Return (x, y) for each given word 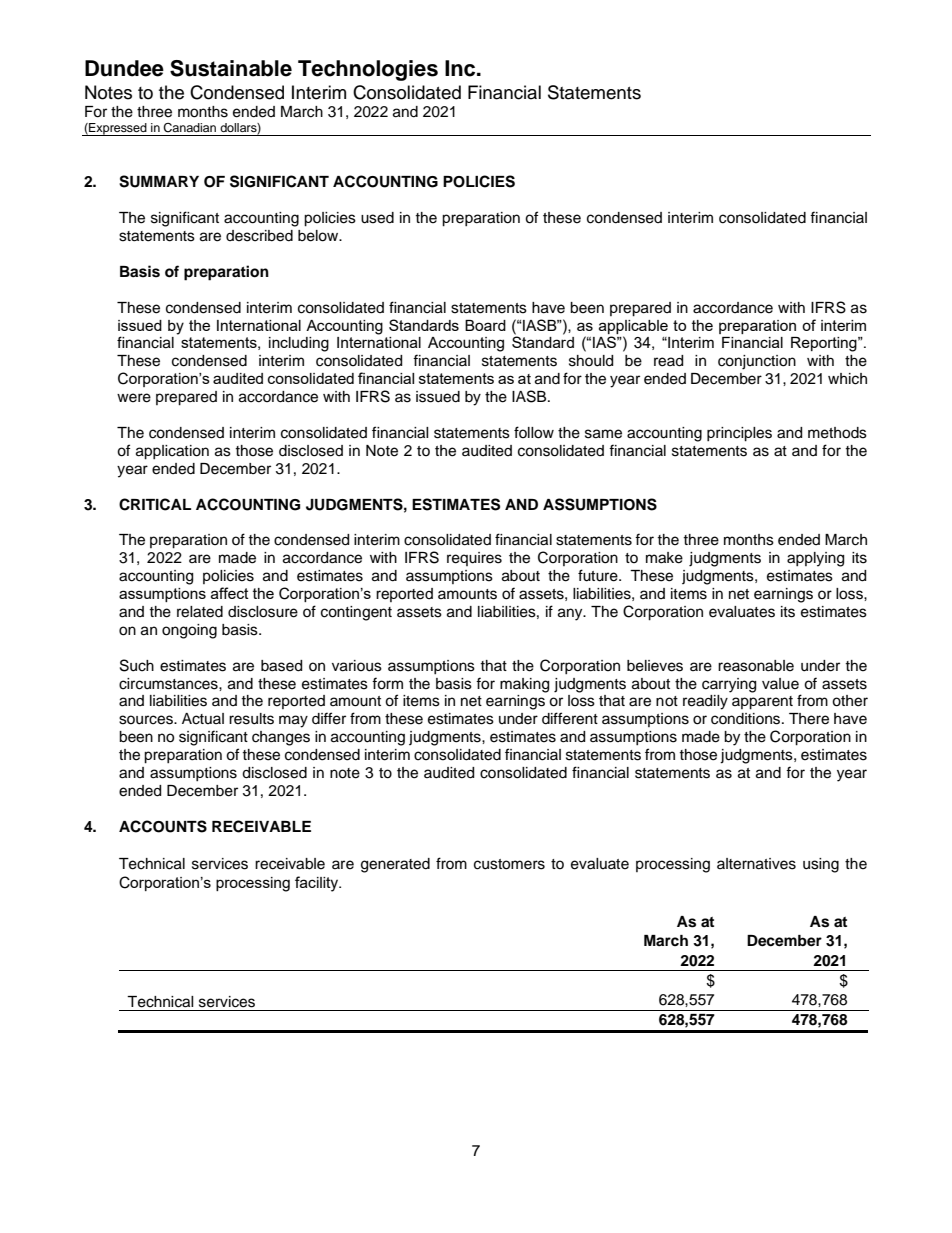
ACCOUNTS (163, 826)
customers (509, 864)
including (299, 344)
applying (815, 559)
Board (485, 325)
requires (474, 559)
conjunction (757, 362)
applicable (633, 327)
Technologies (368, 70)
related (200, 612)
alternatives (756, 864)
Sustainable (231, 68)
